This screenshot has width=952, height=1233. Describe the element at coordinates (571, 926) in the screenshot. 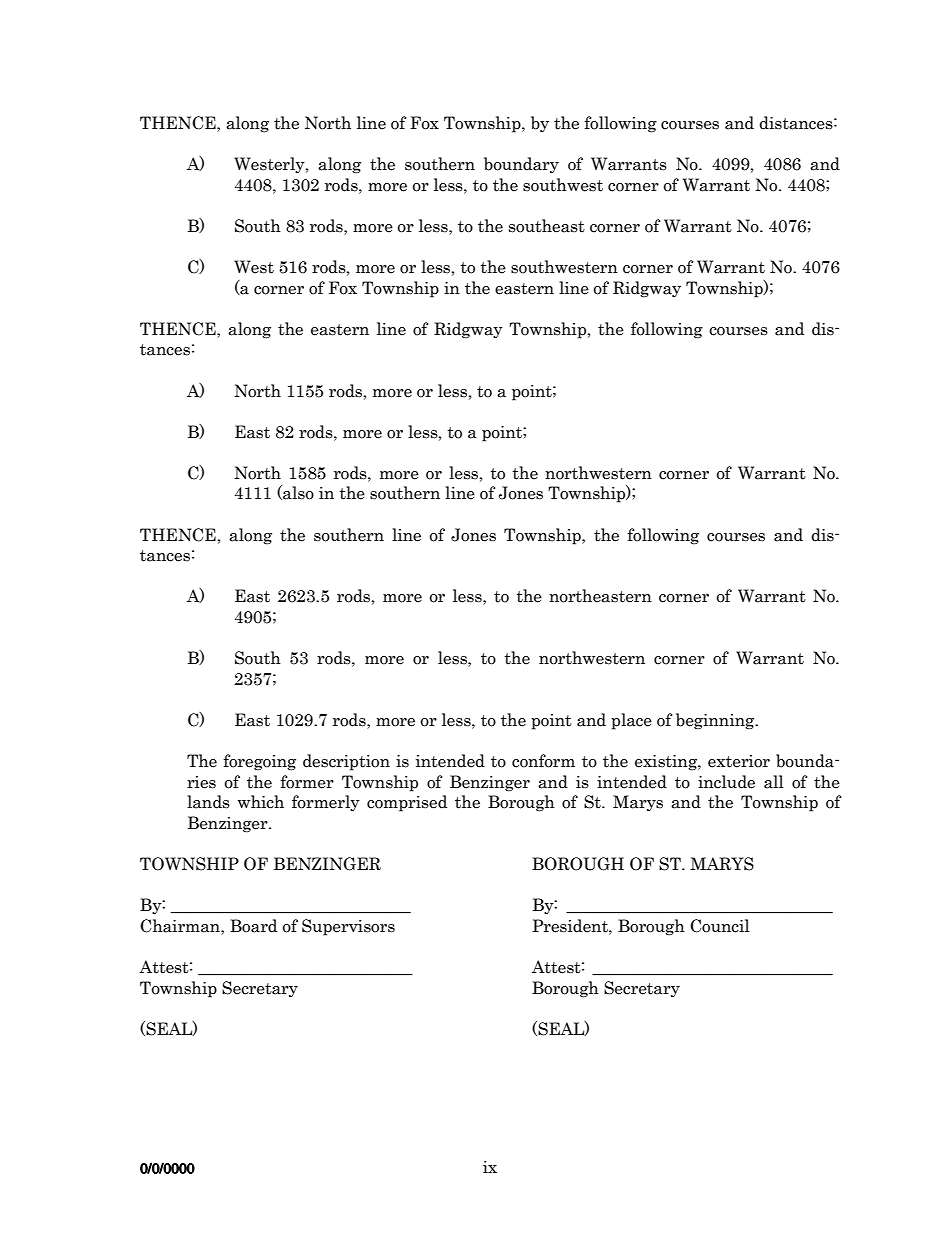

I see `President` at that location.
